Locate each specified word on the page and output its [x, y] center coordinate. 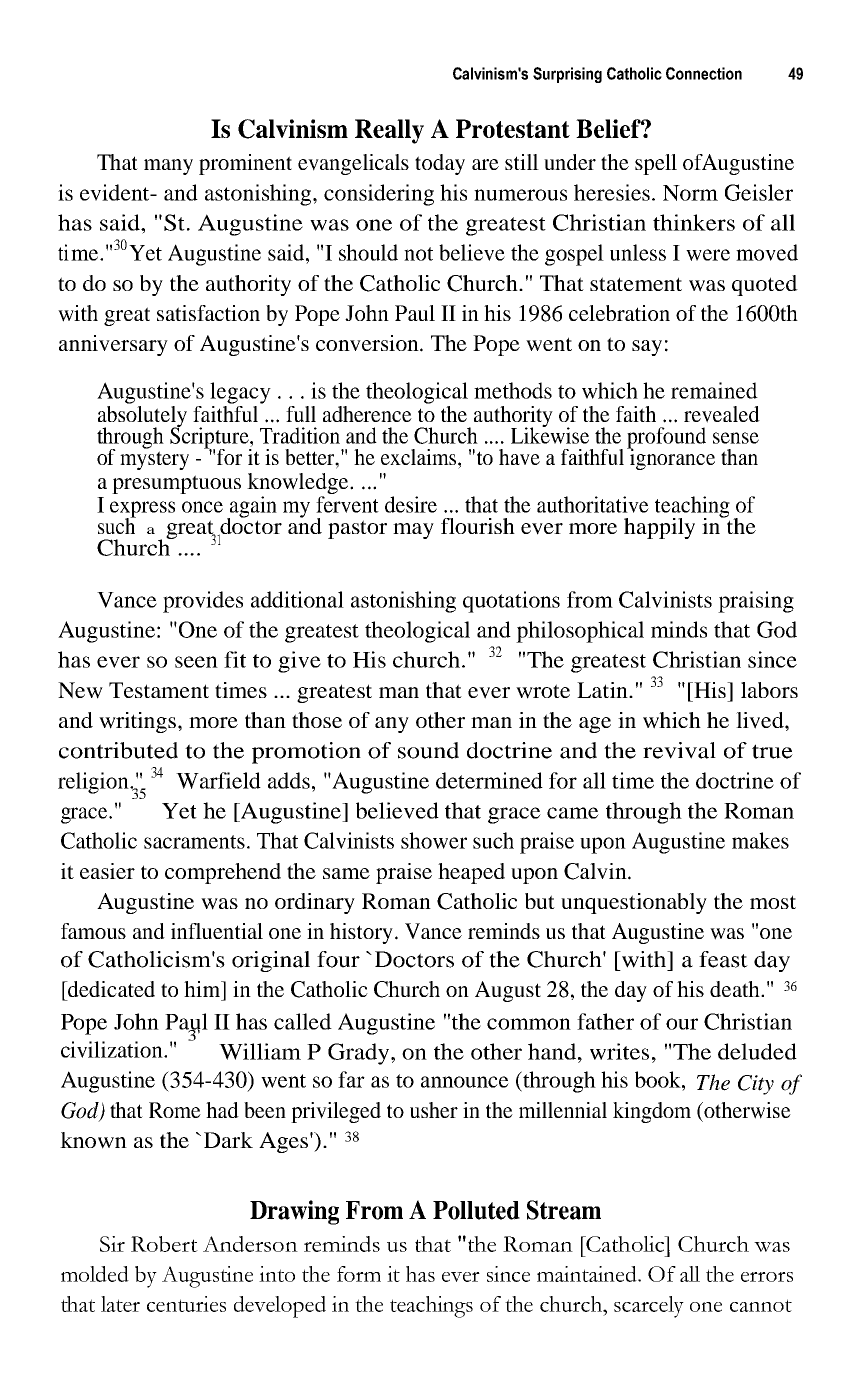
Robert [164, 1244]
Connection [704, 73]
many [168, 167]
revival [679, 750]
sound [428, 750]
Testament [159, 690]
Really [389, 131]
